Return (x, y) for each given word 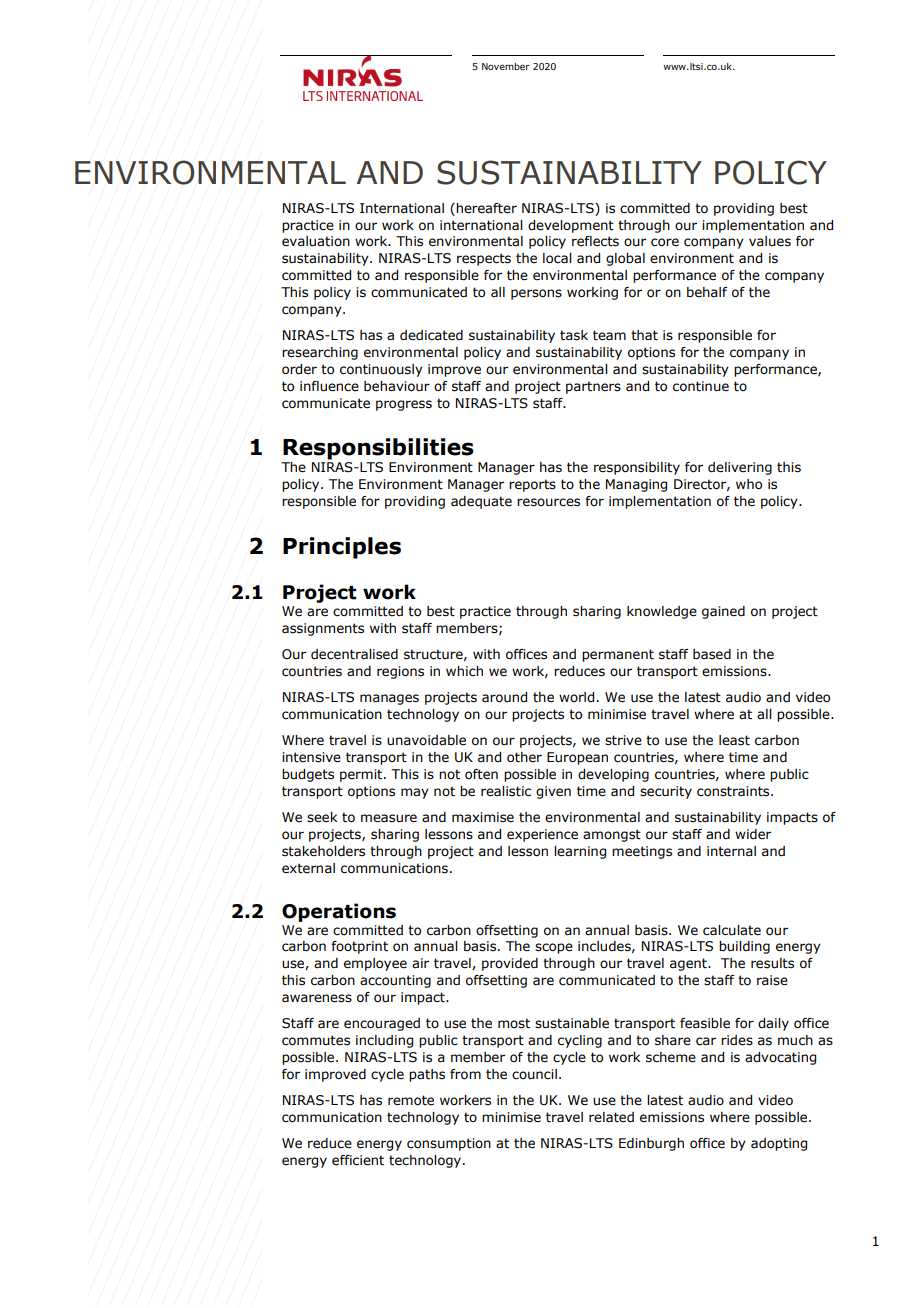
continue (701, 386)
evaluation (316, 241)
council (534, 1074)
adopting (779, 1144)
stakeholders (323, 851)
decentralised (354, 654)
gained (723, 612)
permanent (618, 655)
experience (542, 835)
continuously (381, 370)
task (574, 335)
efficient (358, 1160)
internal (731, 851)
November (506, 66)
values (770, 241)
